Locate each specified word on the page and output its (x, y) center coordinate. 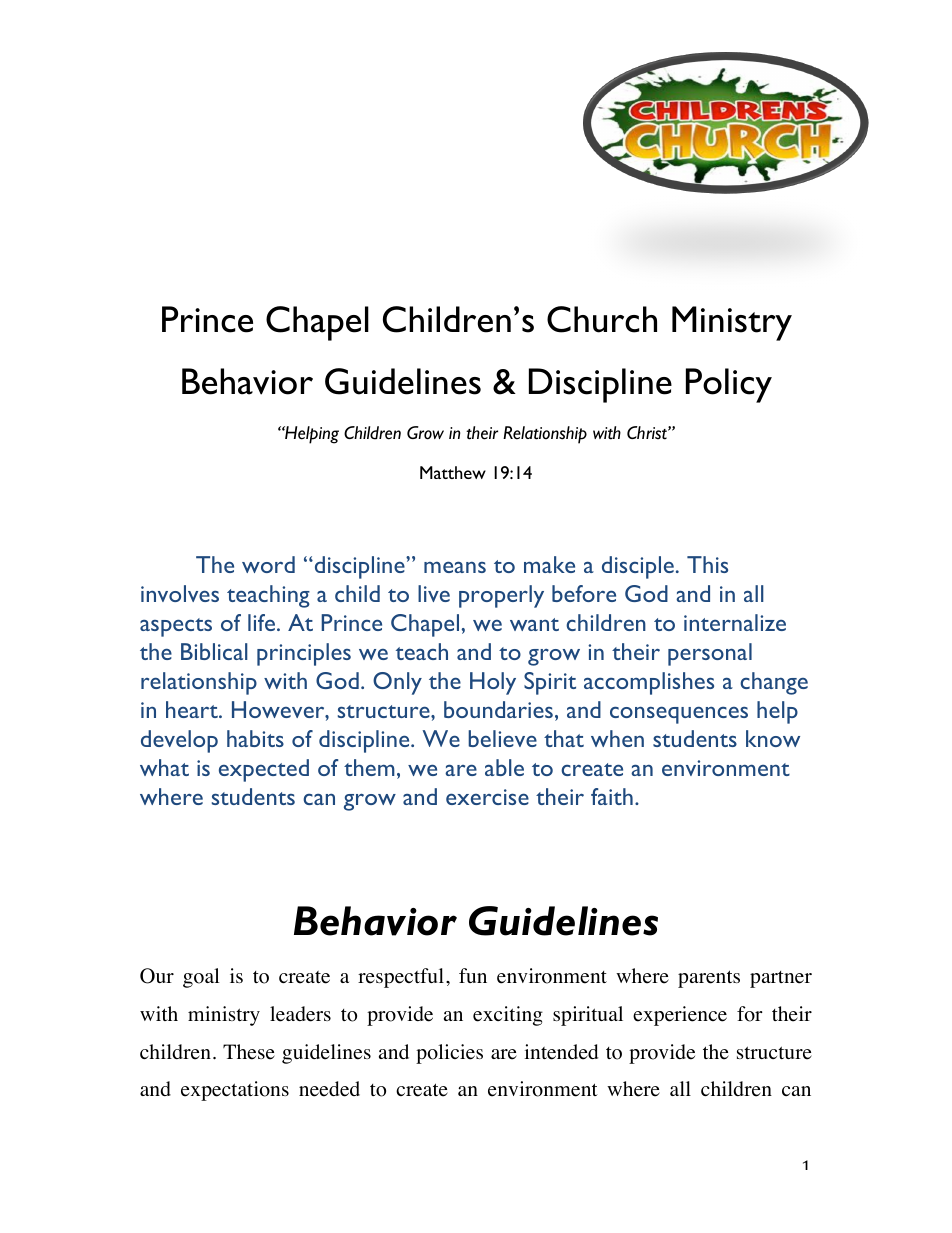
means (455, 567)
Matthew (453, 472)
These (249, 1052)
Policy (729, 385)
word (268, 564)
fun (473, 975)
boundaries (498, 709)
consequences (679, 715)
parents (709, 979)
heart (193, 709)
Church (602, 319)
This (707, 564)
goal (201, 978)
